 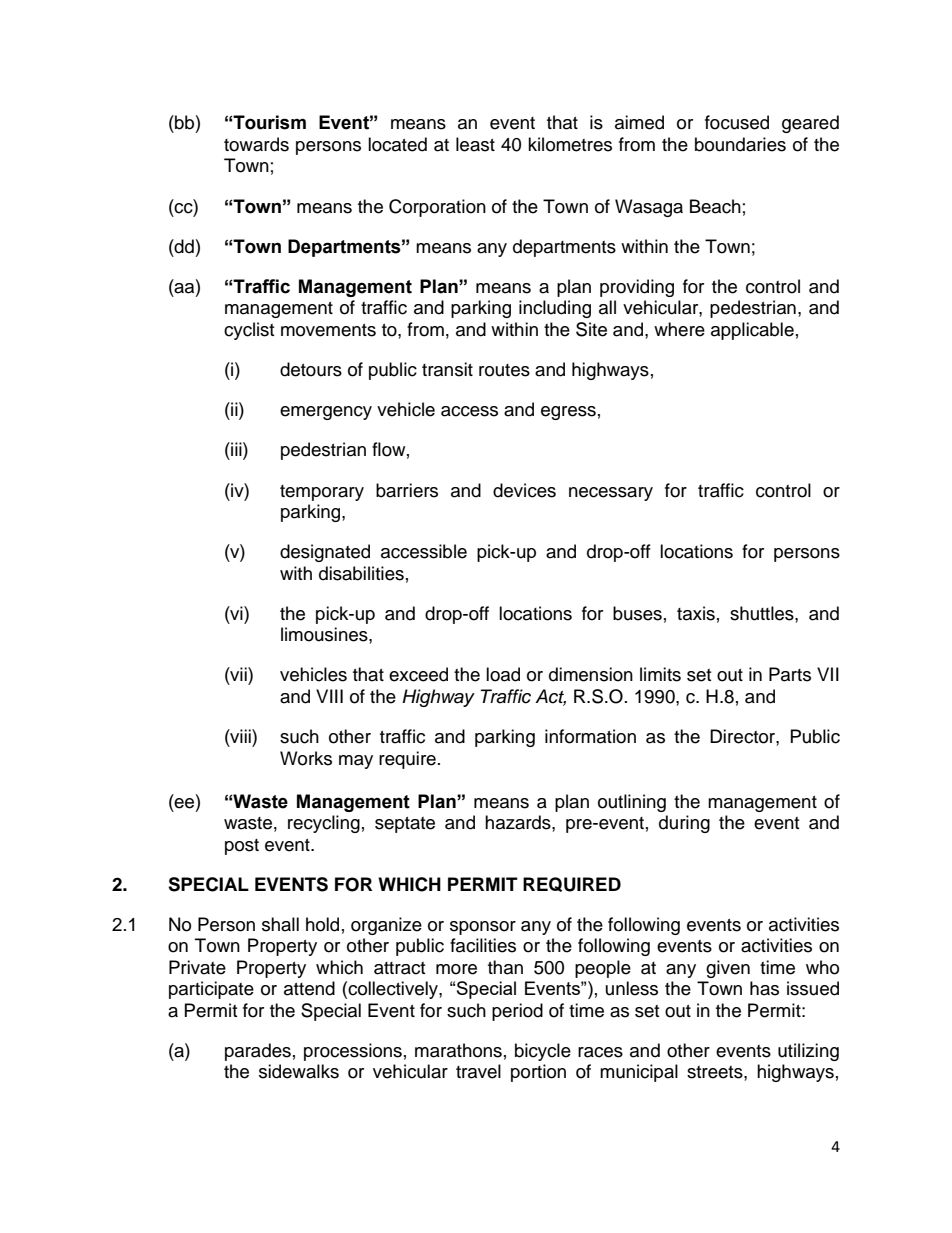 I want to click on necessary, so click(x=611, y=494).
